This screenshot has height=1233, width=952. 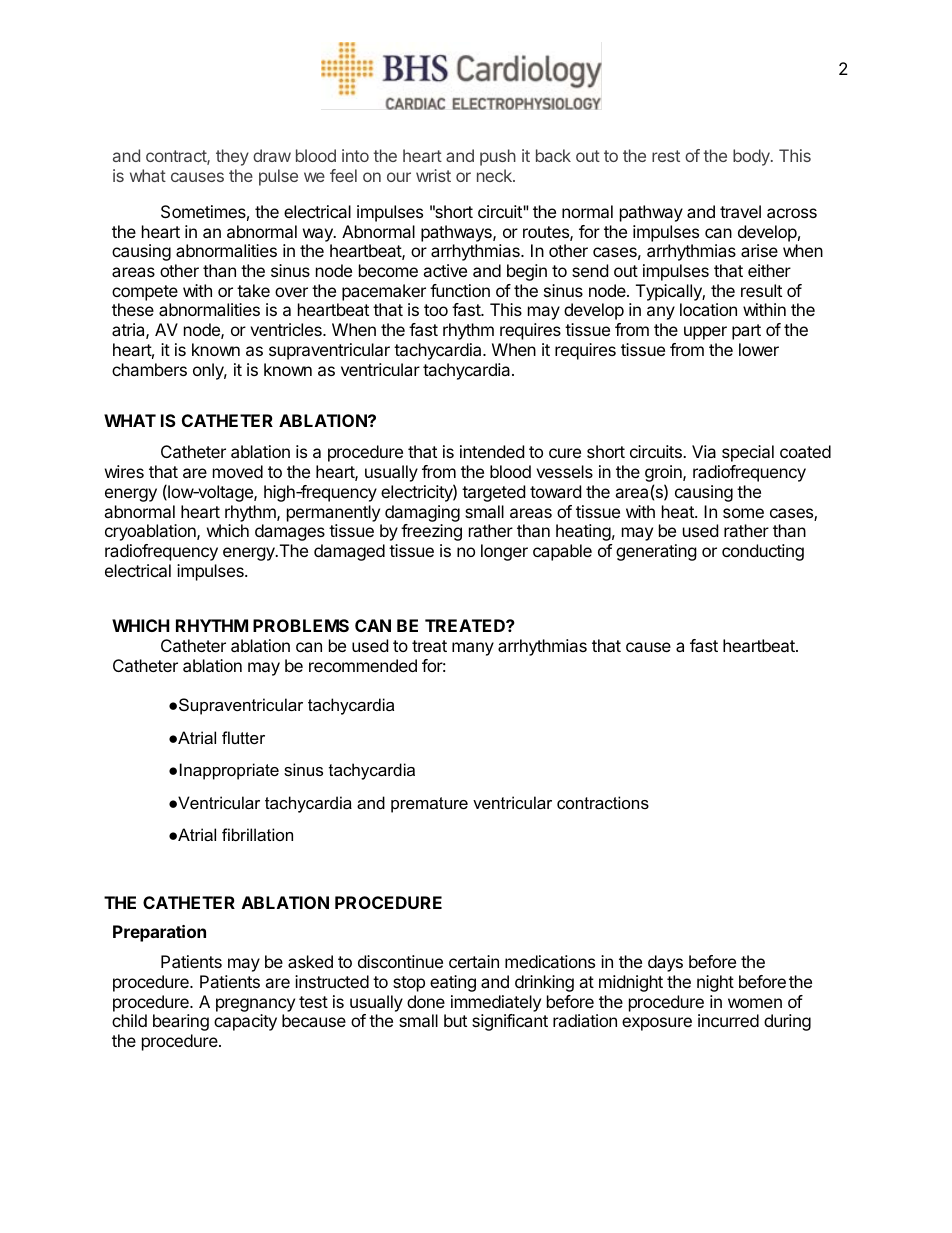 What do you see at coordinates (763, 552) in the screenshot?
I see `conducting` at bounding box center [763, 552].
